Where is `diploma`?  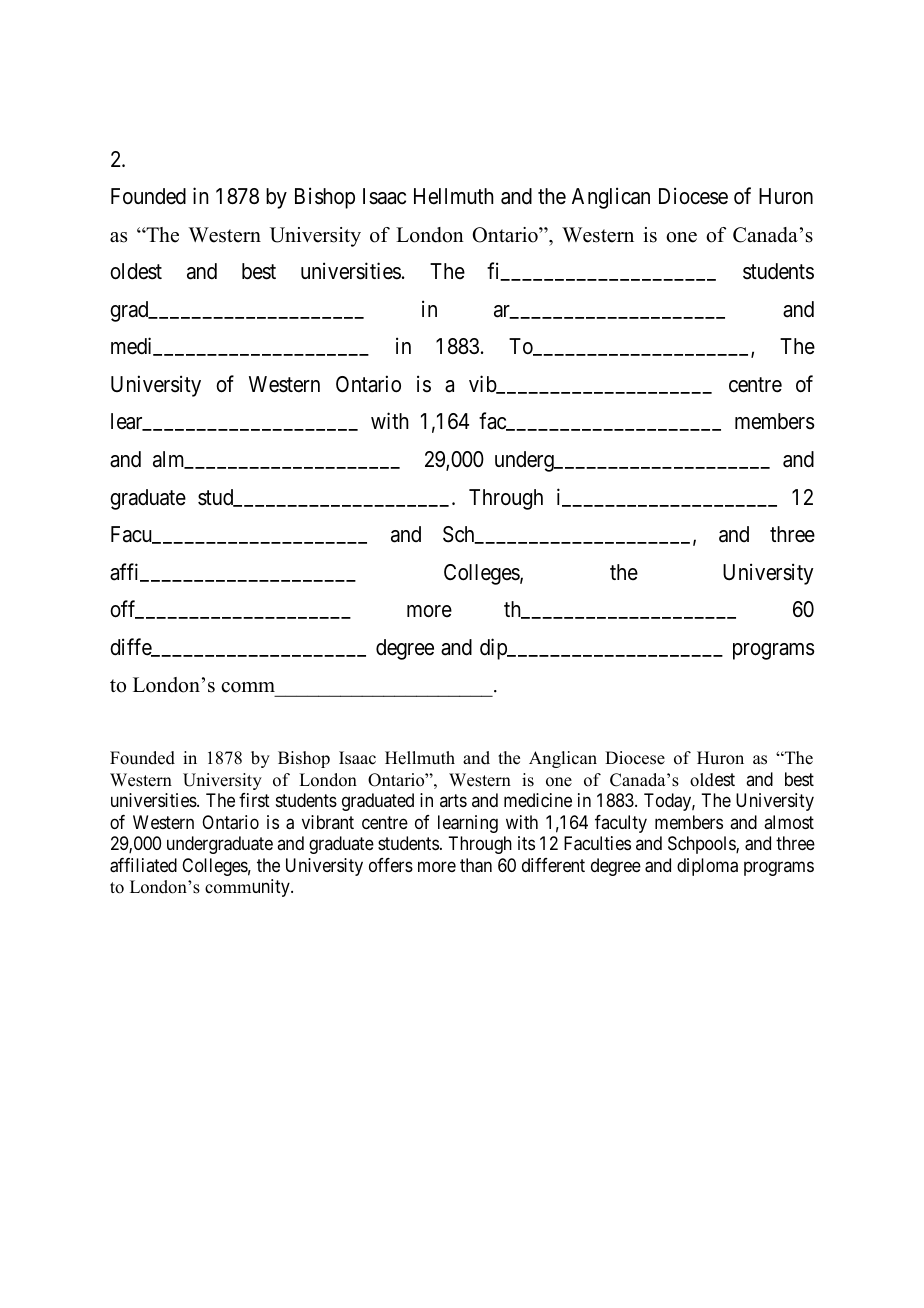
diploma is located at coordinates (707, 867).
